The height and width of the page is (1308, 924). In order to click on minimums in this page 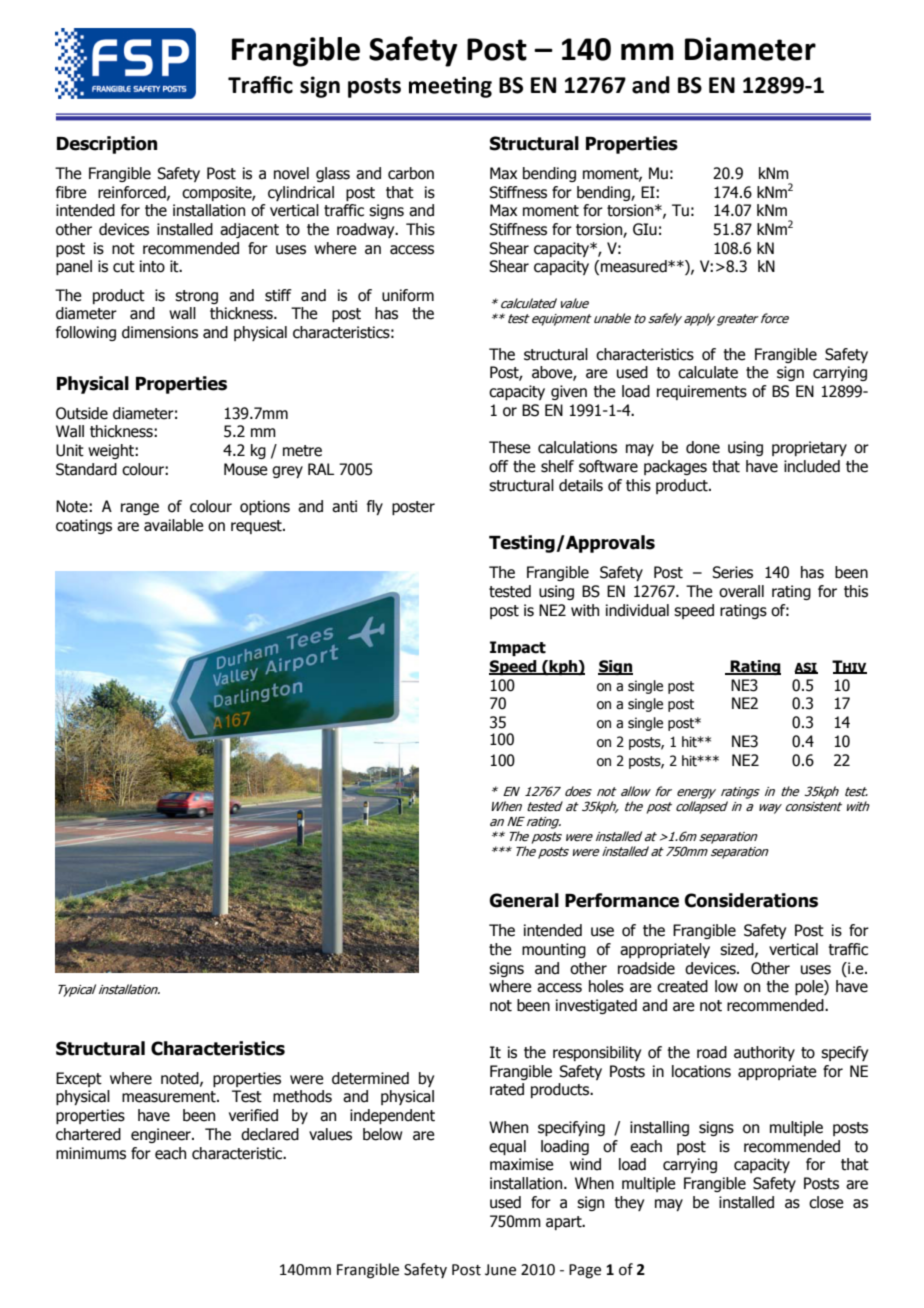, I will do `click(91, 1153)`.
